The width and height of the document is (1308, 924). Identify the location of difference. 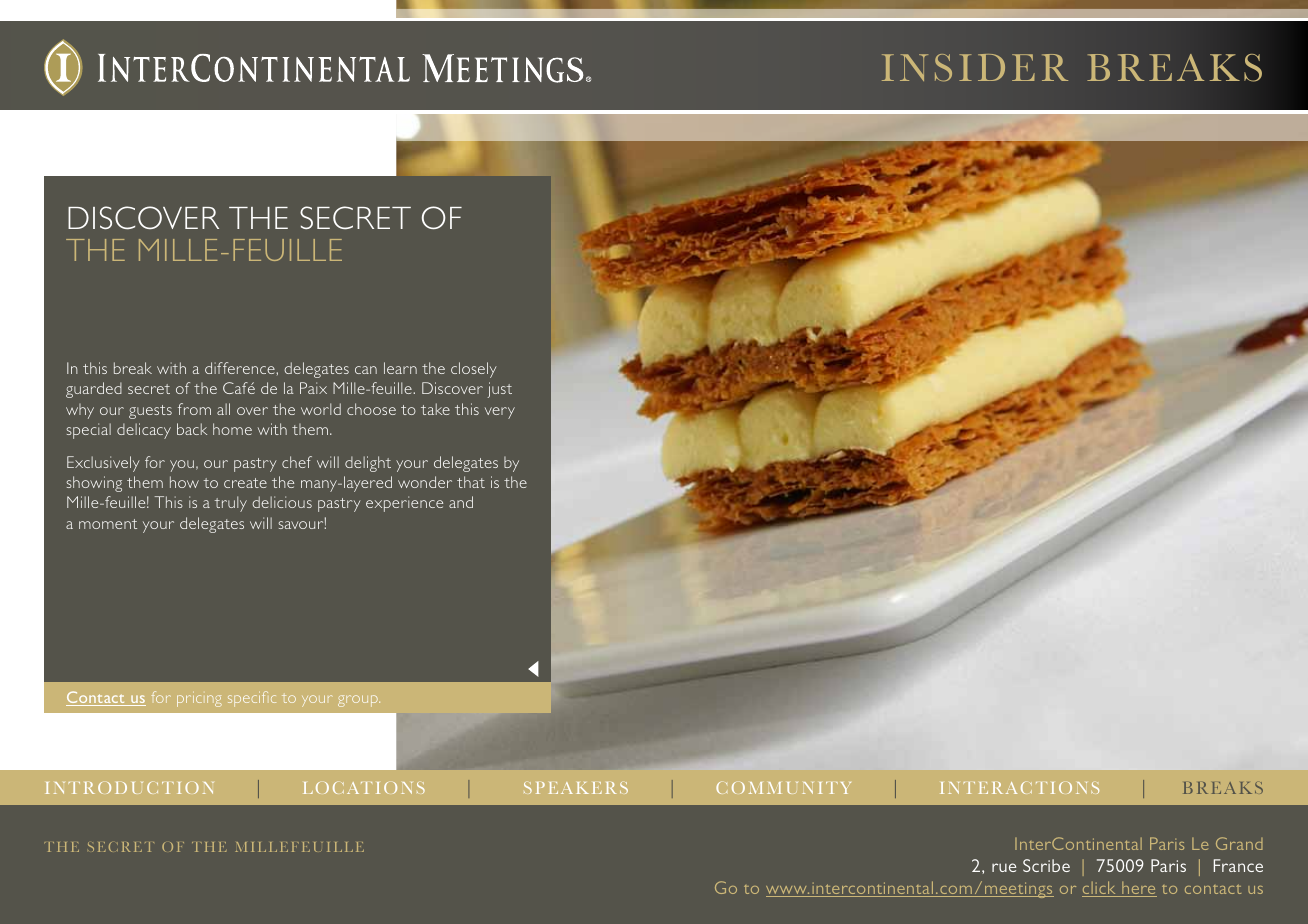
(241, 368).
